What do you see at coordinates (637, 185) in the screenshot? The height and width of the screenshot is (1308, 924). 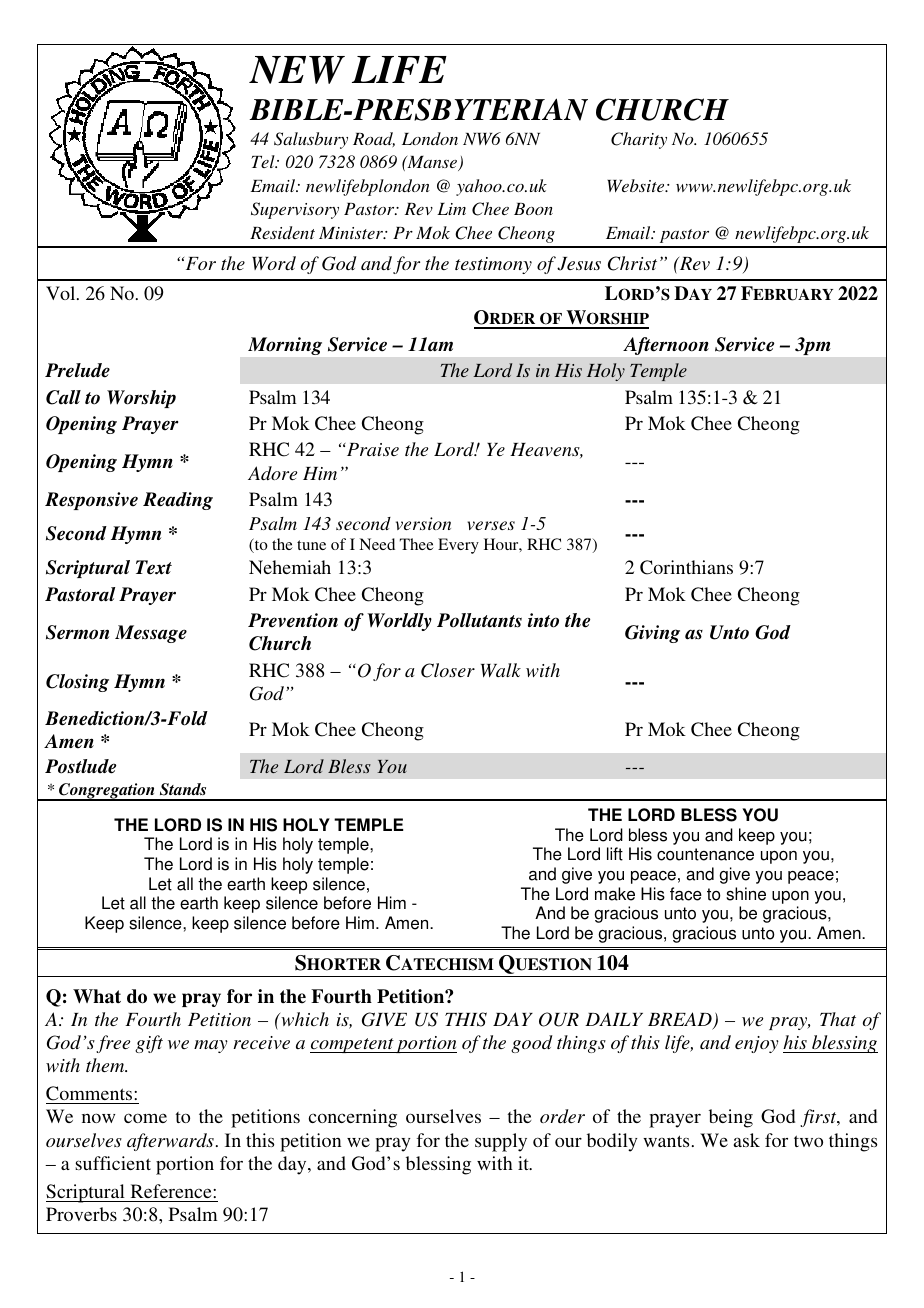 I see `Website` at bounding box center [637, 185].
